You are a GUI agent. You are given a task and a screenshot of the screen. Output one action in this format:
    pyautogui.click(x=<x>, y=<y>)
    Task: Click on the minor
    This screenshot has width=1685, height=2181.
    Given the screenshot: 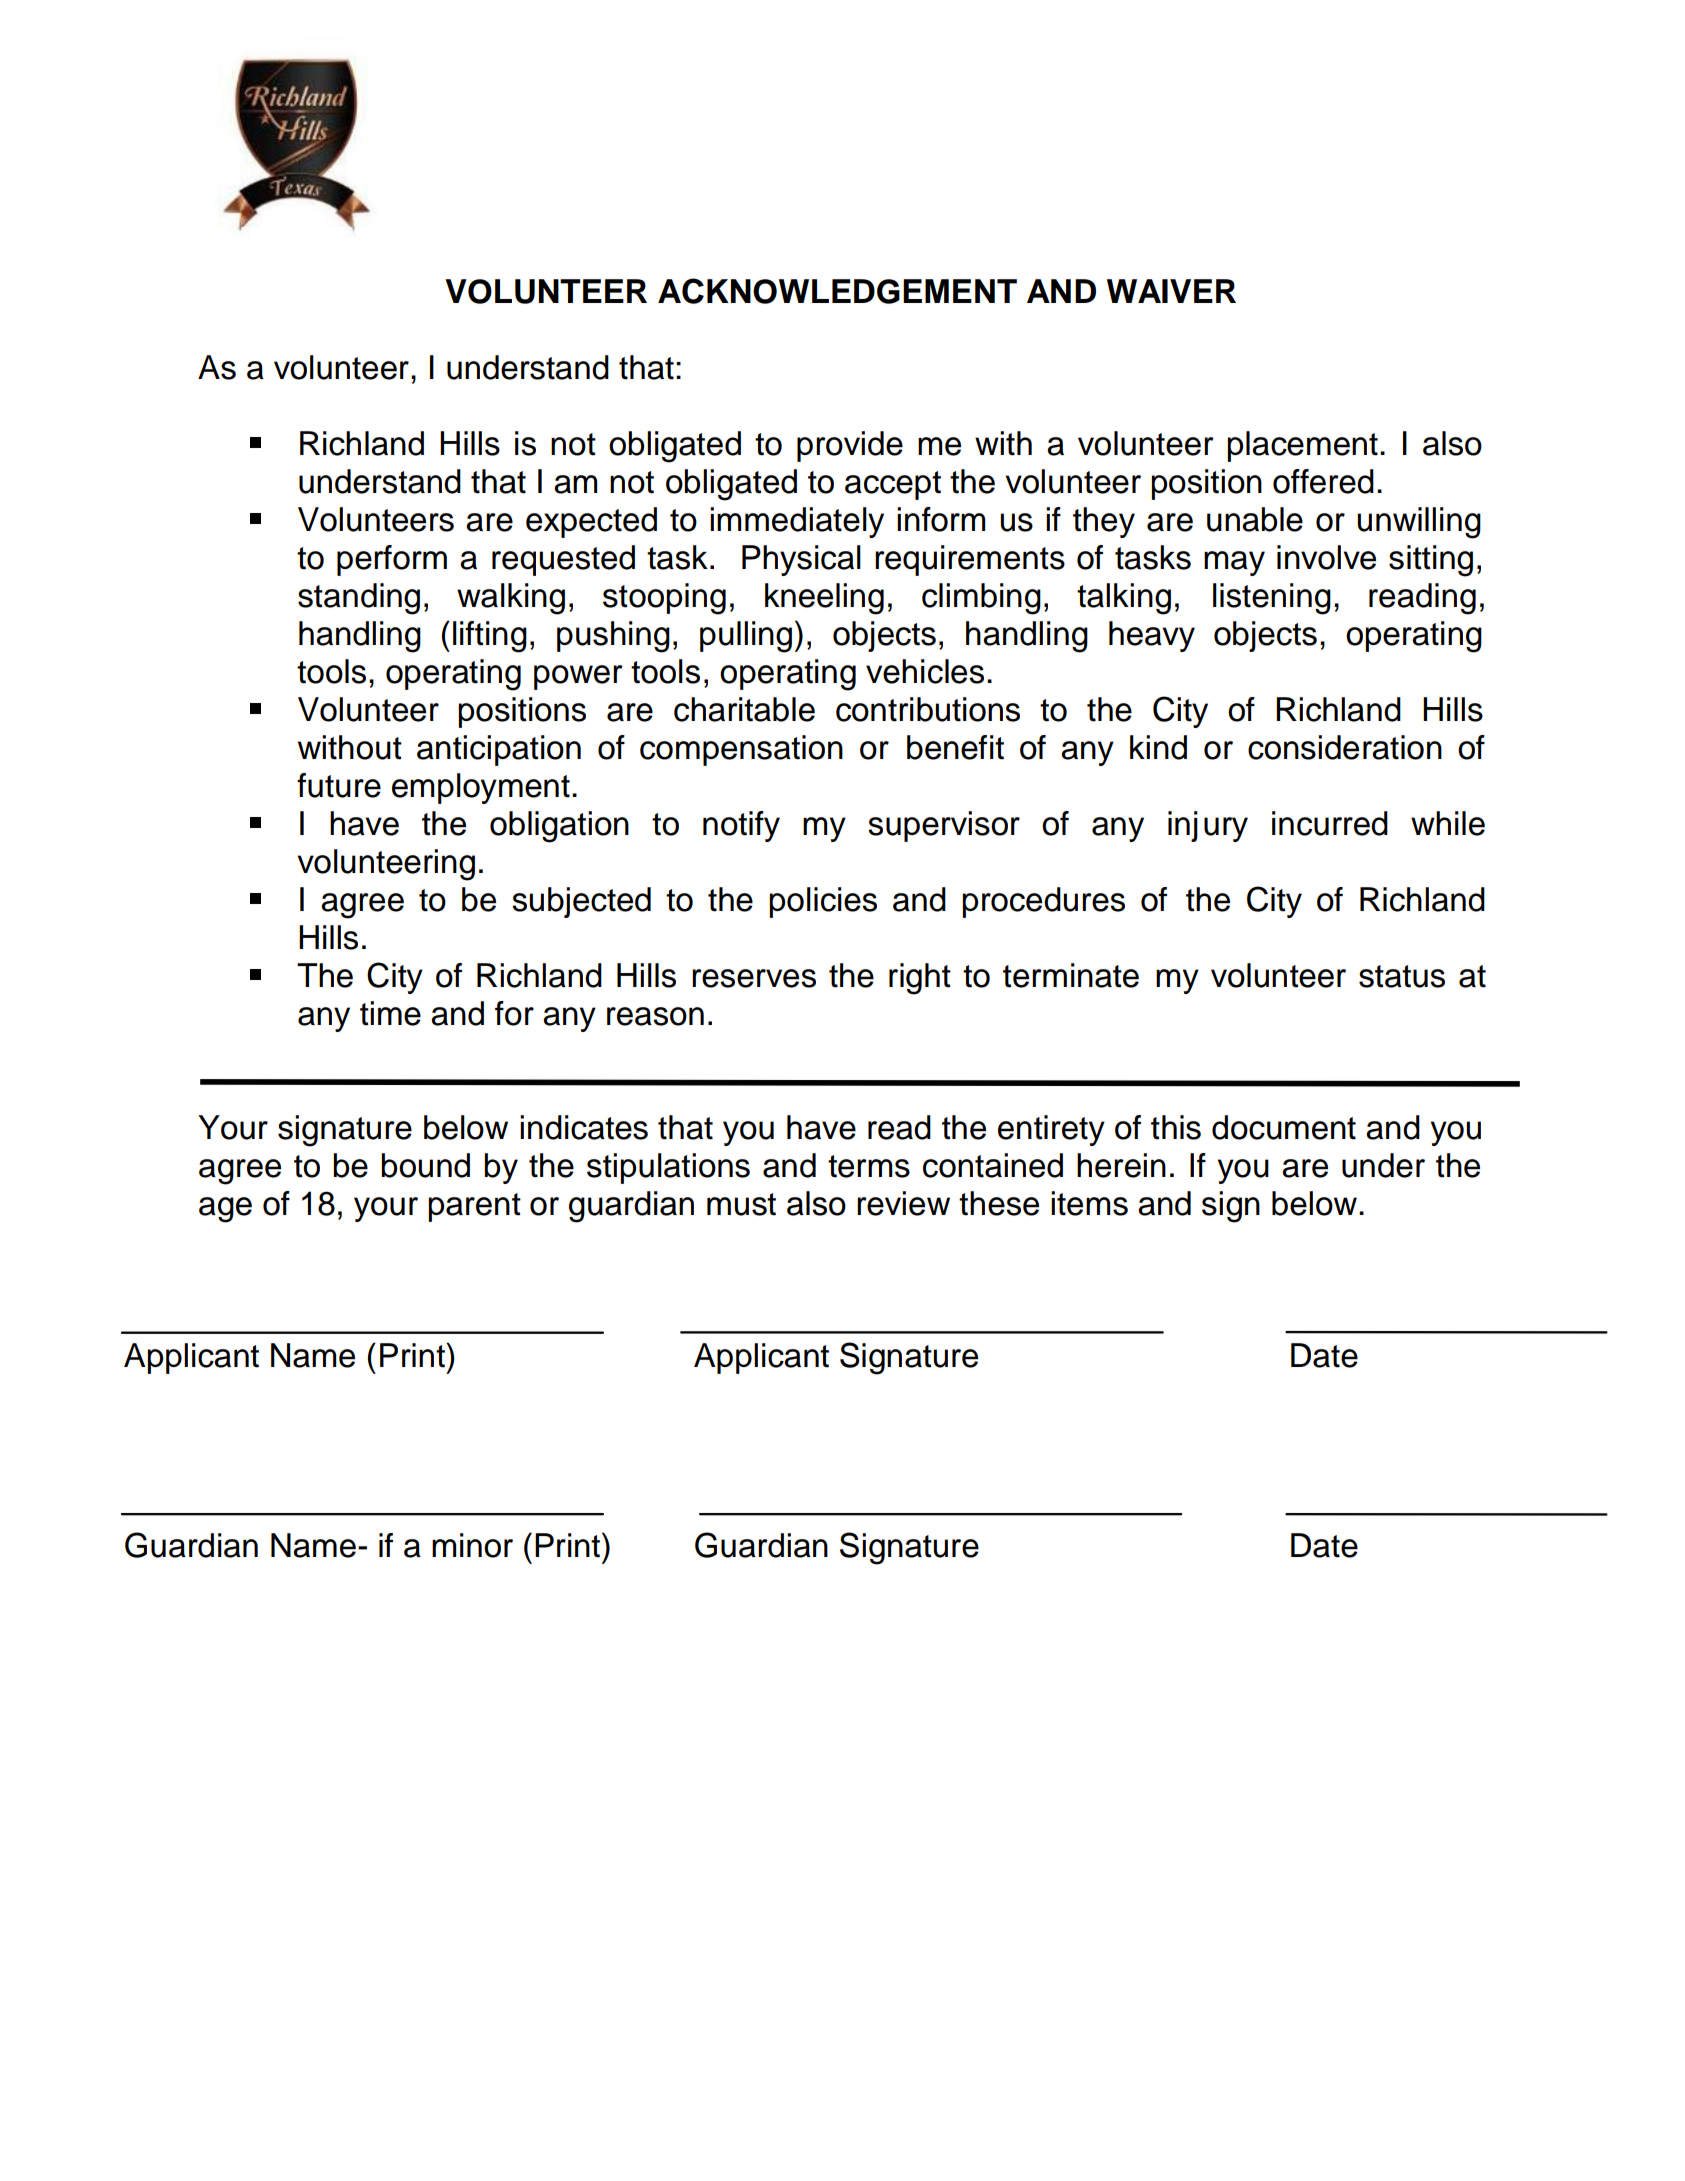 What is the action you would take?
    pyautogui.click(x=472, y=1545)
